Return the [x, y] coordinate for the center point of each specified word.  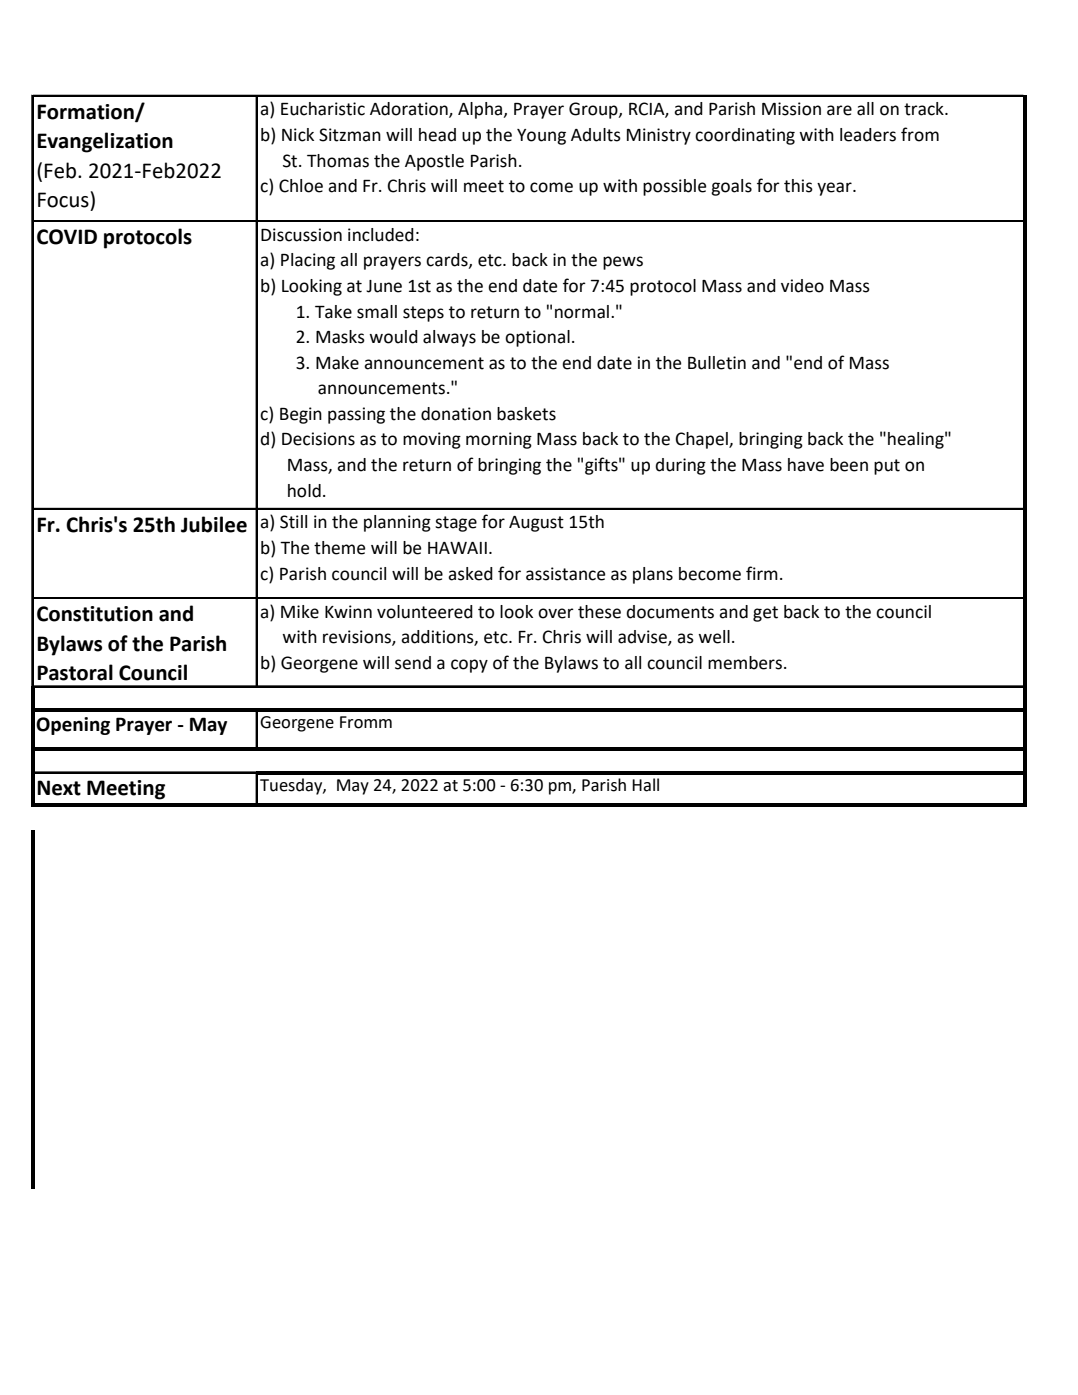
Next [59, 788]
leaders [868, 135]
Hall [645, 785]
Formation [86, 112]
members [745, 663]
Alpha [481, 110]
